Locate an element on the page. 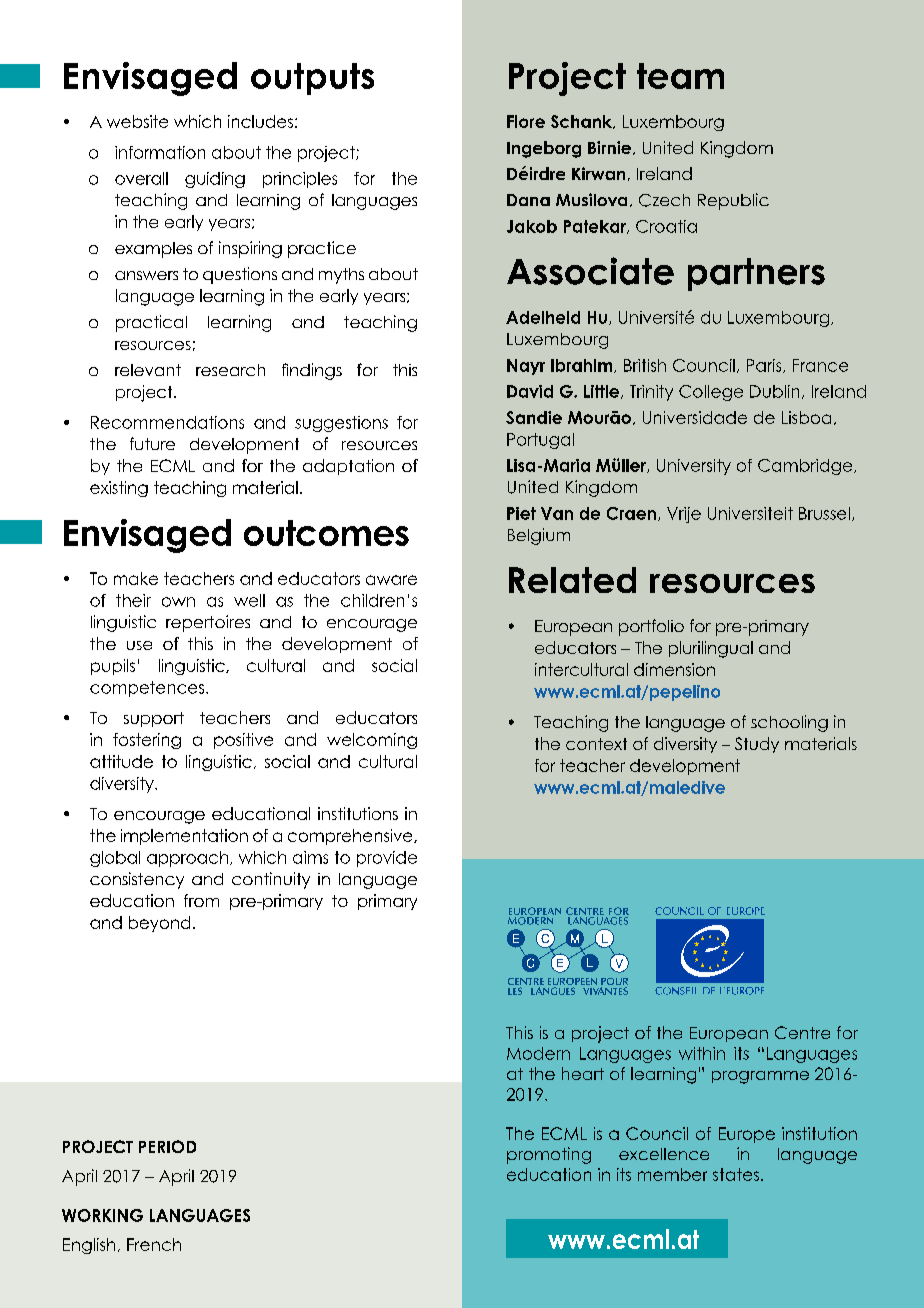 This document has width=924, height=1308. beyond is located at coordinates (159, 924).
